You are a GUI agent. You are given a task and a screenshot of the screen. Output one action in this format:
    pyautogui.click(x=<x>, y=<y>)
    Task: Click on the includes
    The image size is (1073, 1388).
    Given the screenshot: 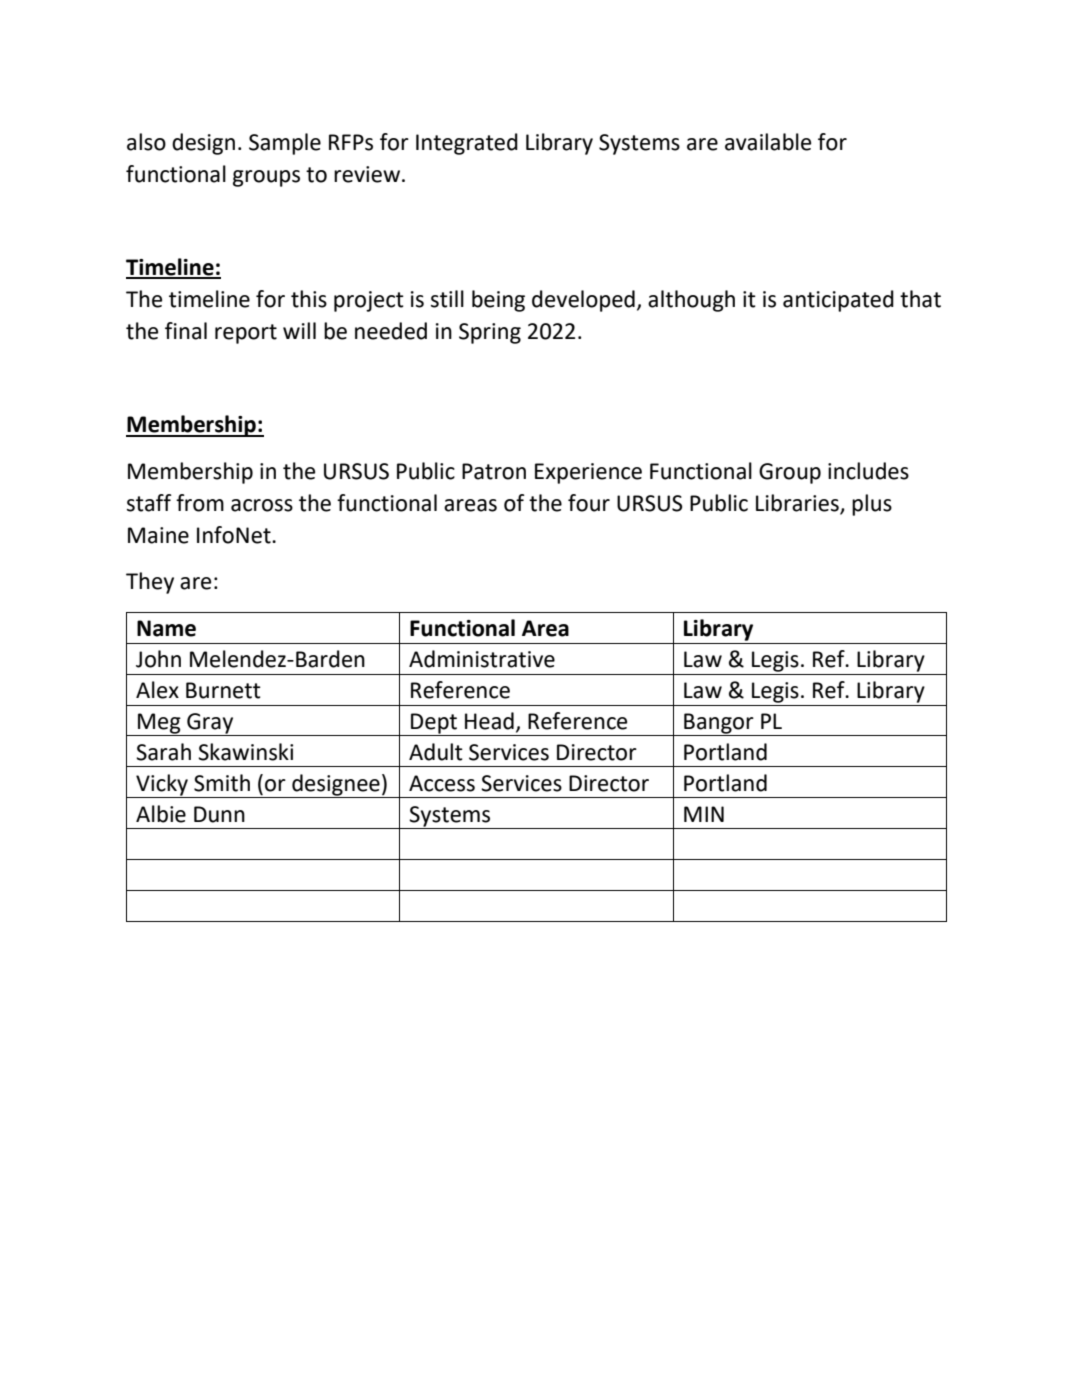 What is the action you would take?
    pyautogui.click(x=868, y=471)
